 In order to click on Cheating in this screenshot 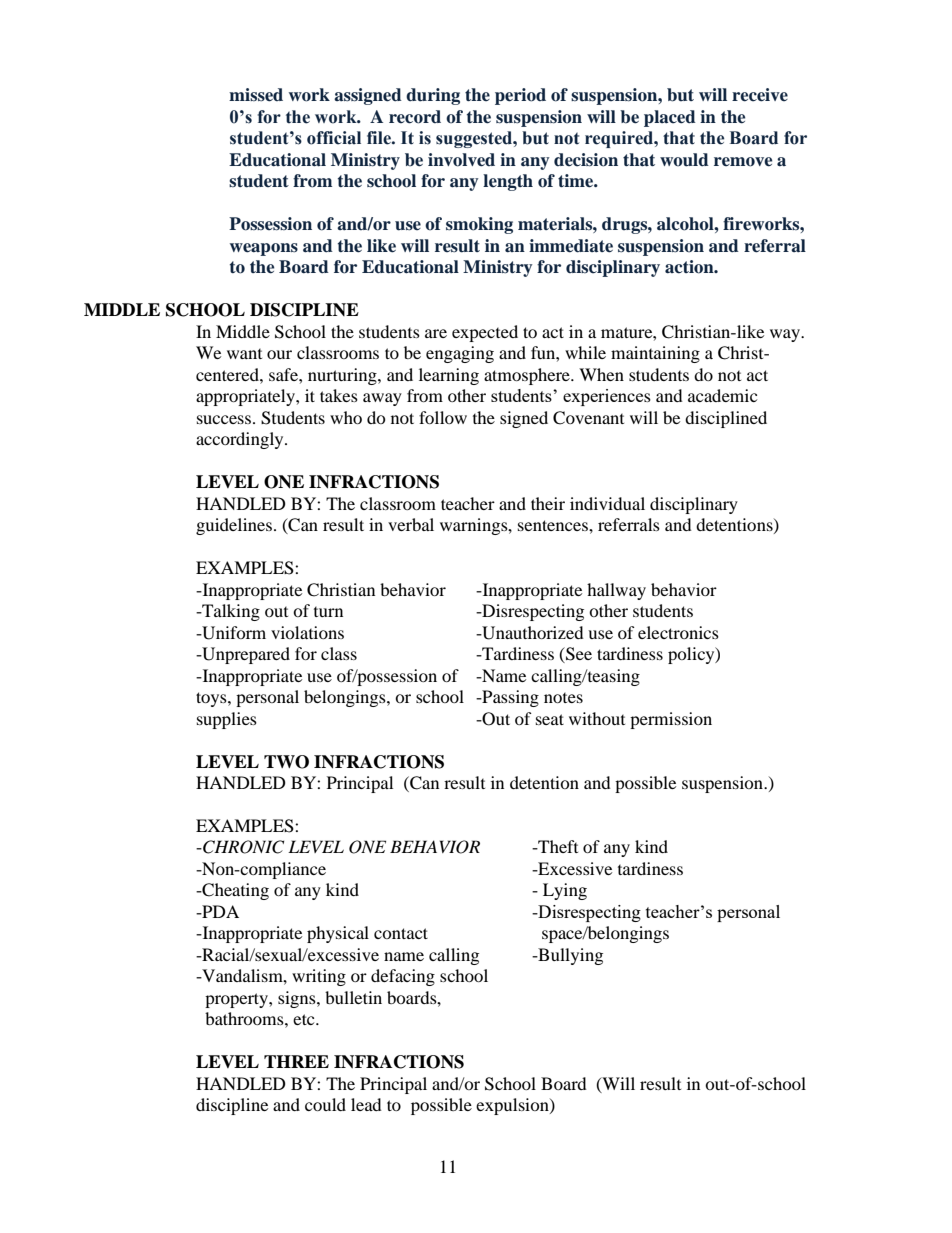, I will do `click(234, 891)`.
